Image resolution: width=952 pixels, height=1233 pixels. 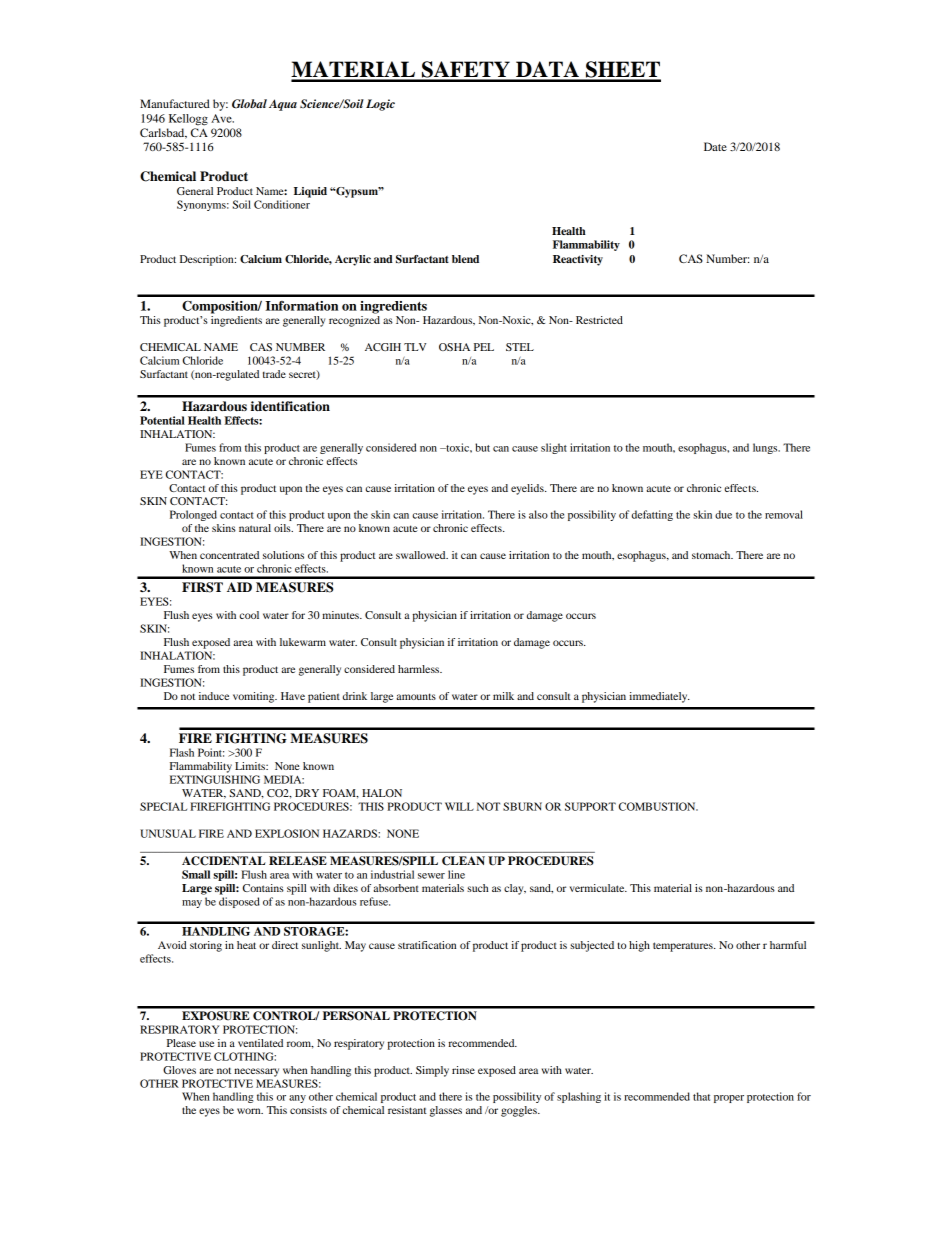 I want to click on that, so click(x=701, y=1096).
